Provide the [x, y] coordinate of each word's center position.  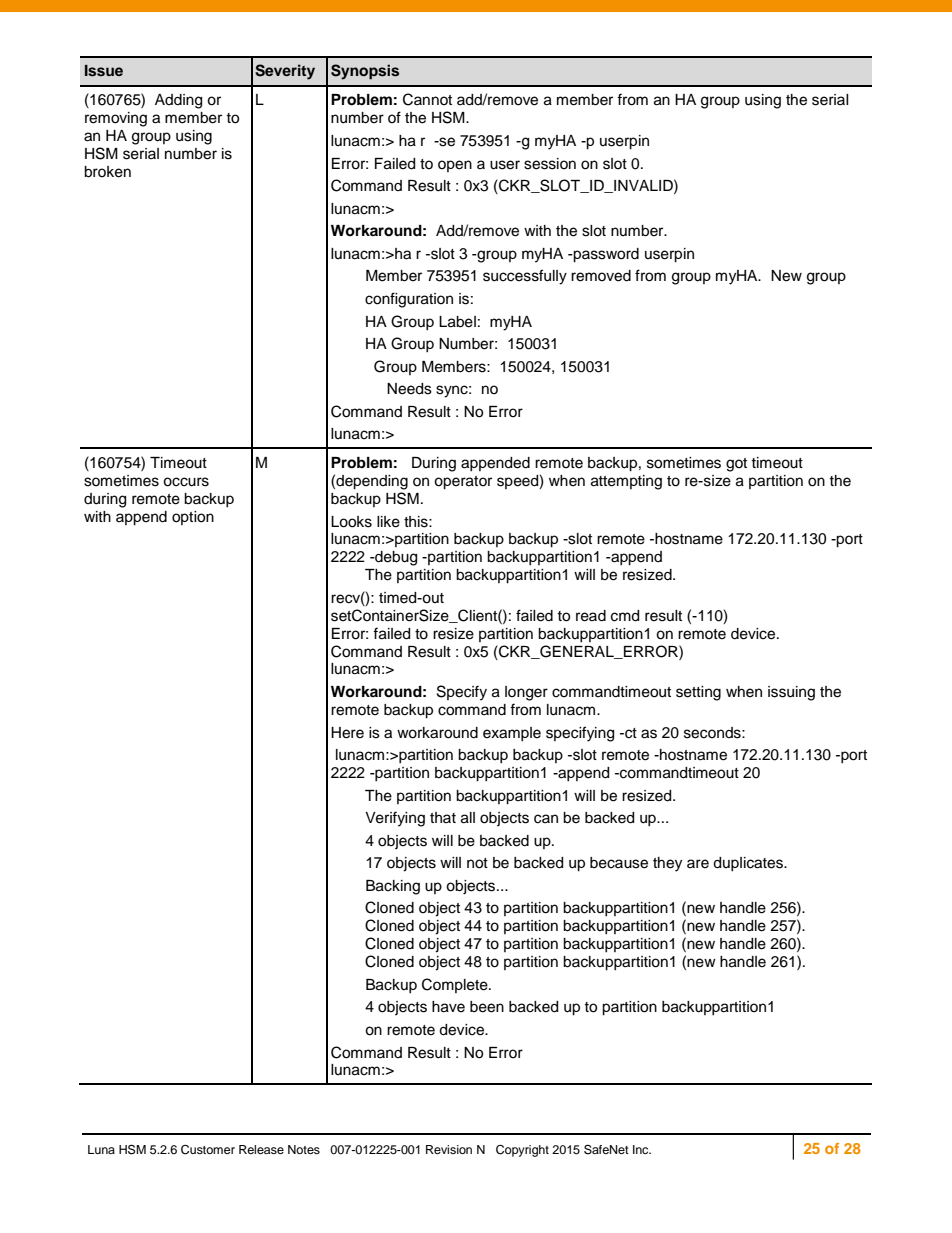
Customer [208, 1150]
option [193, 518]
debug [395, 558]
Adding [178, 101]
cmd [625, 616]
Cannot [427, 99]
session [550, 164]
